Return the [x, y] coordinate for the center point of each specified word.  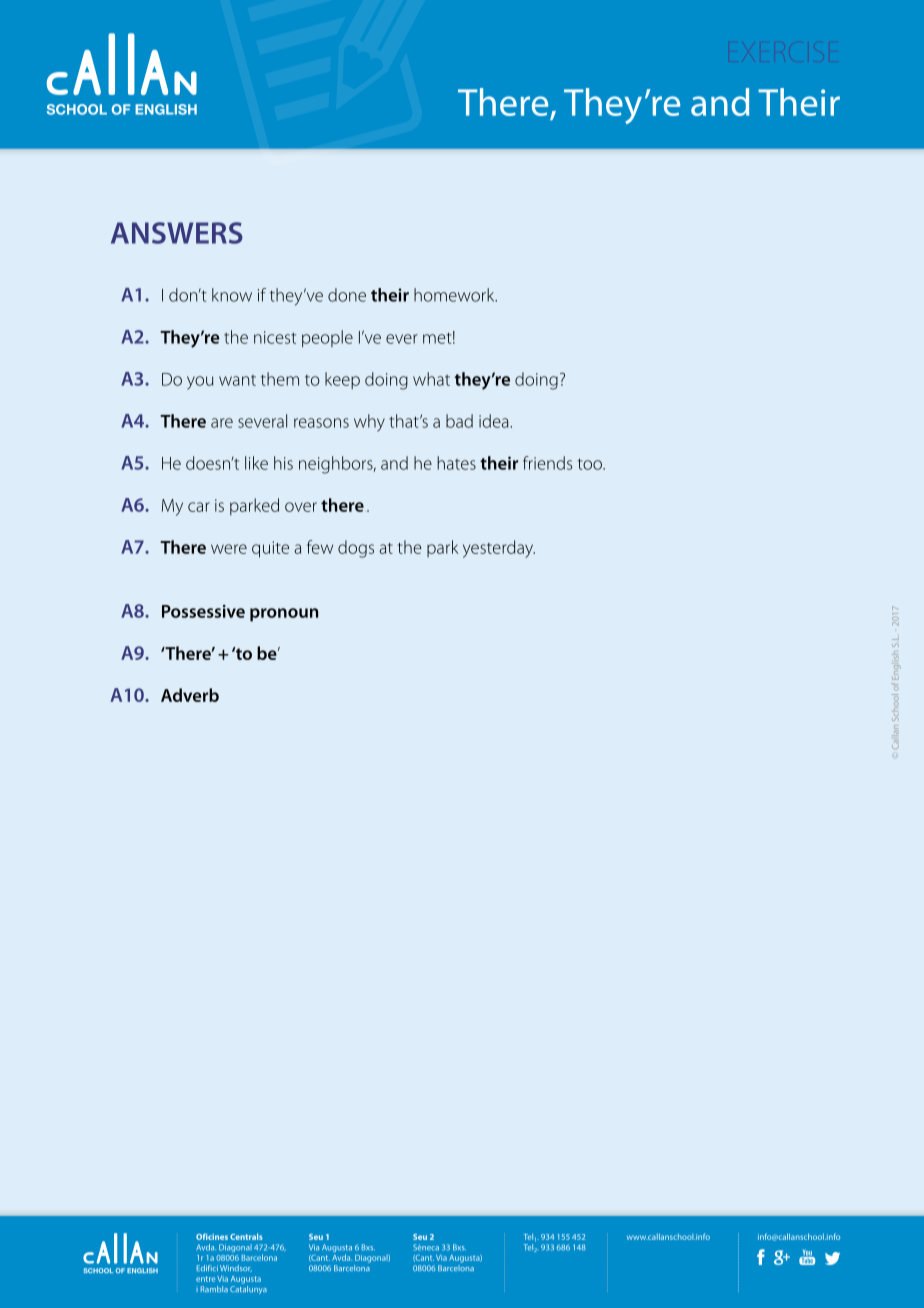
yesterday [499, 549]
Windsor [236, 1268]
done [347, 295]
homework [455, 295]
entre [205, 1279]
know [232, 295]
